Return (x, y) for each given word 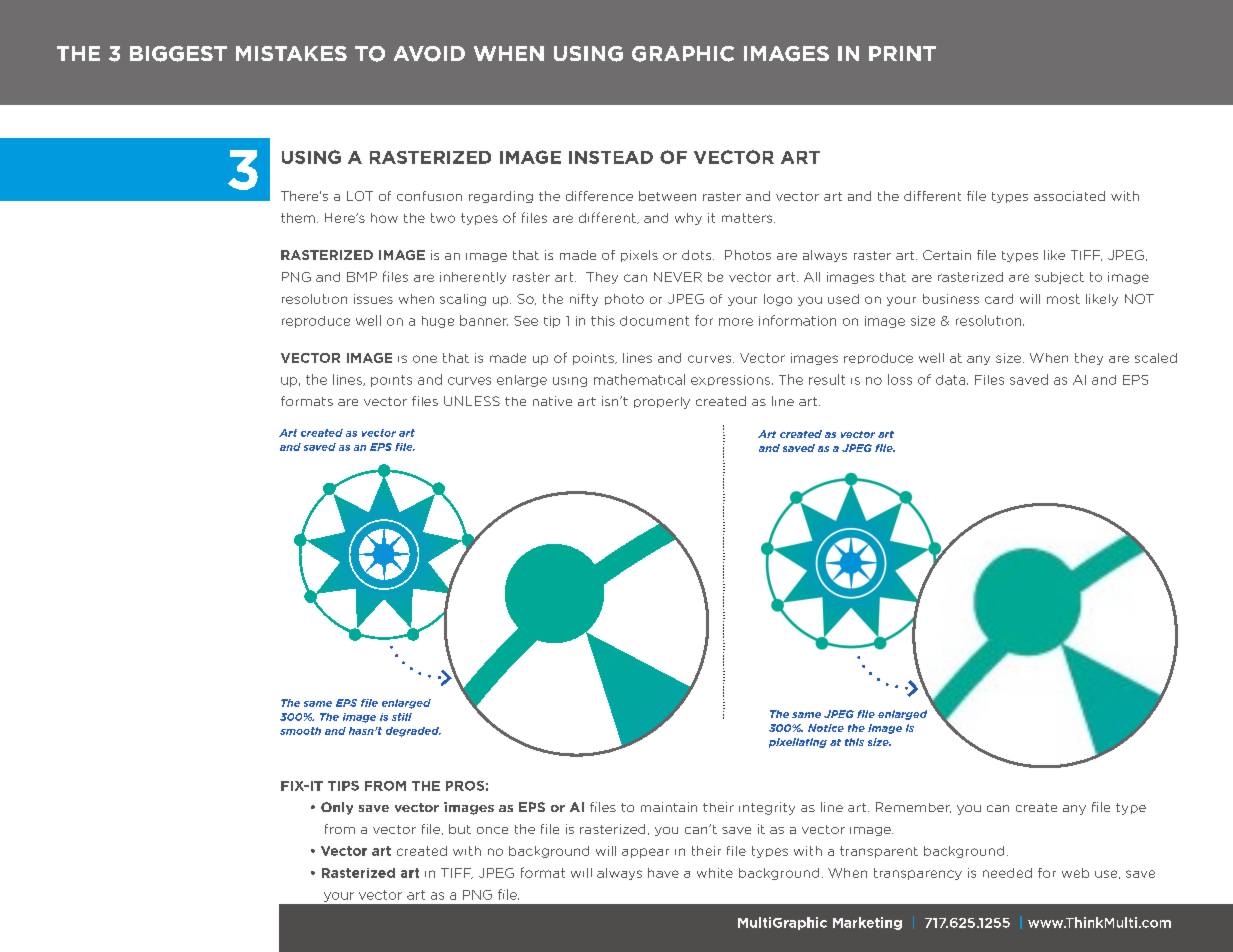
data (952, 380)
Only (337, 808)
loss (900, 379)
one (425, 359)
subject (1059, 278)
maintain (669, 807)
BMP (362, 277)
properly (662, 403)
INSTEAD (611, 157)
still (402, 717)
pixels (639, 256)
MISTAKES (291, 53)
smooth (300, 731)
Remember (913, 807)
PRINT (902, 53)
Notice (826, 728)
